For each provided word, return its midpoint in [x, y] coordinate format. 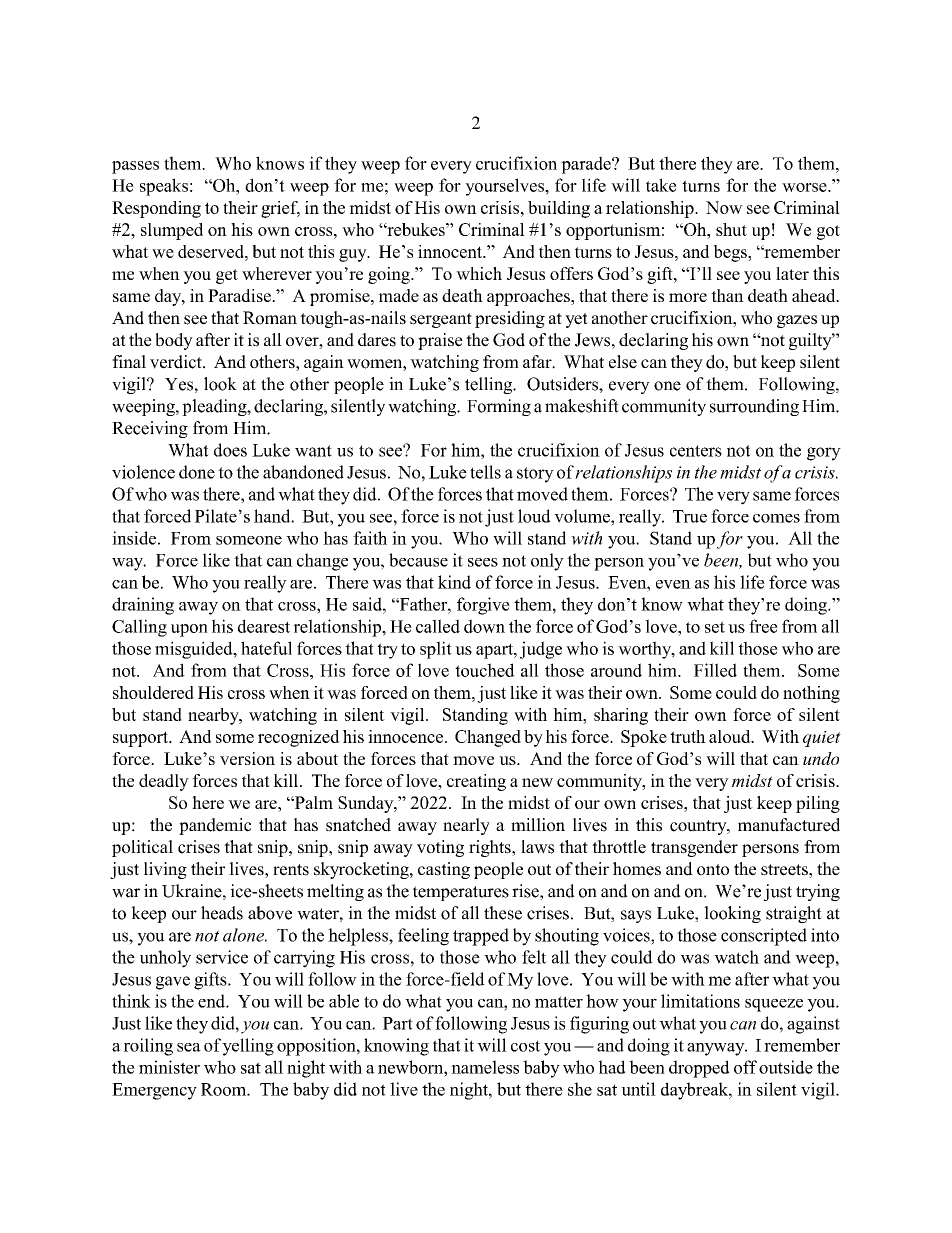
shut [731, 229]
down [484, 626]
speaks [164, 187]
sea [189, 1047]
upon [189, 630]
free [763, 626]
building [559, 209]
